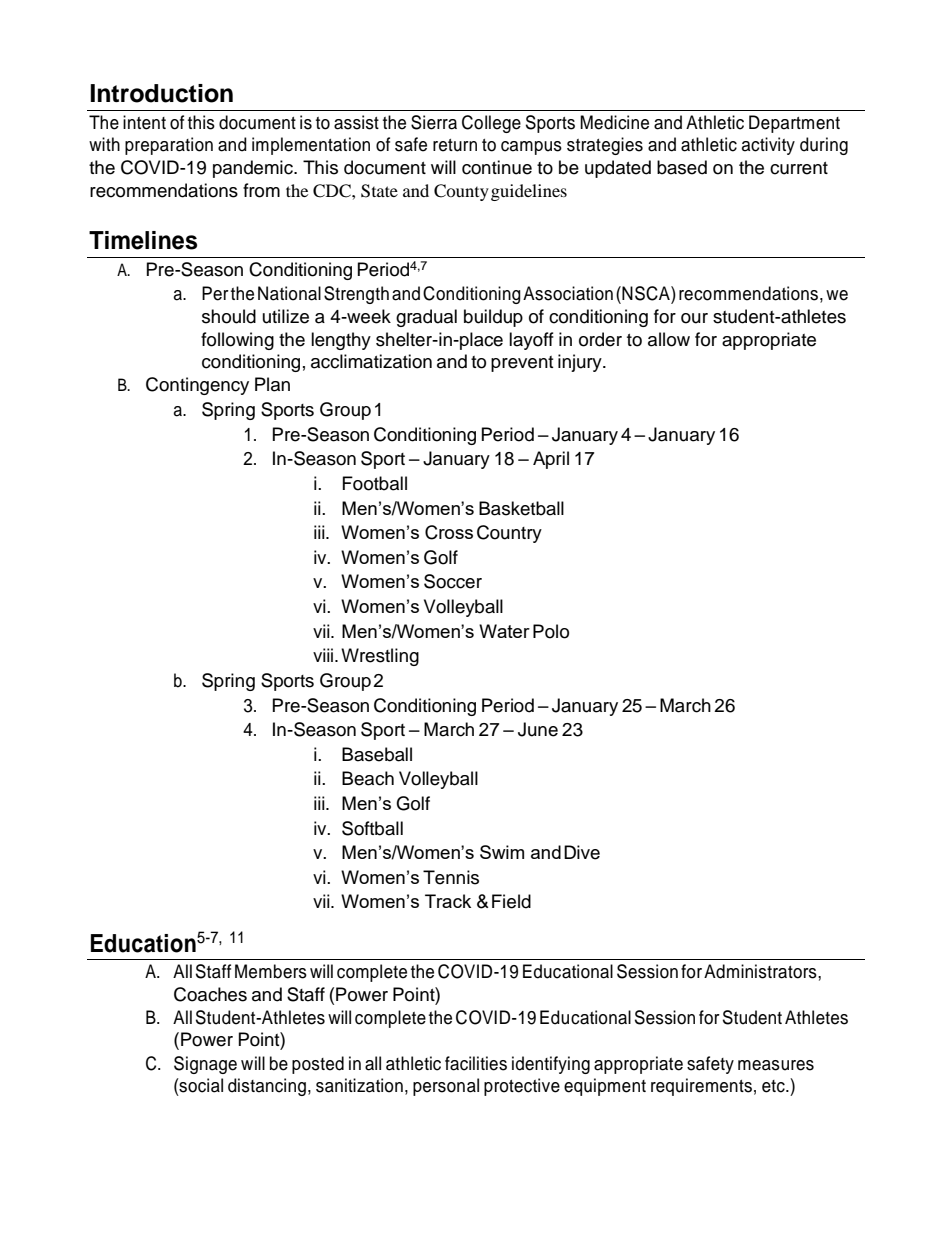 The width and height of the document is (952, 1233). What do you see at coordinates (776, 1065) in the document?
I see `measures` at bounding box center [776, 1065].
